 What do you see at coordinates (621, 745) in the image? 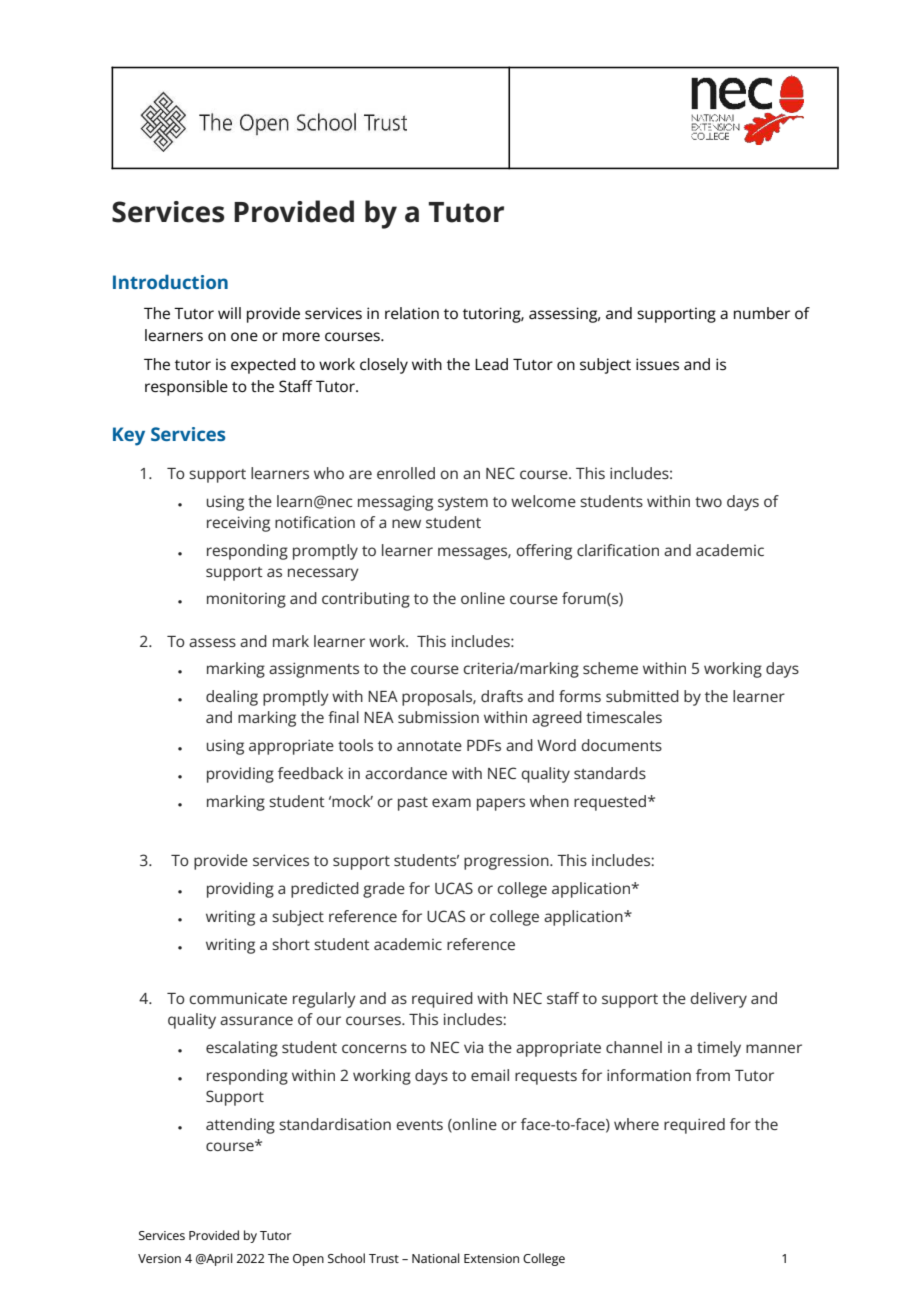
I see `documents` at bounding box center [621, 745].
